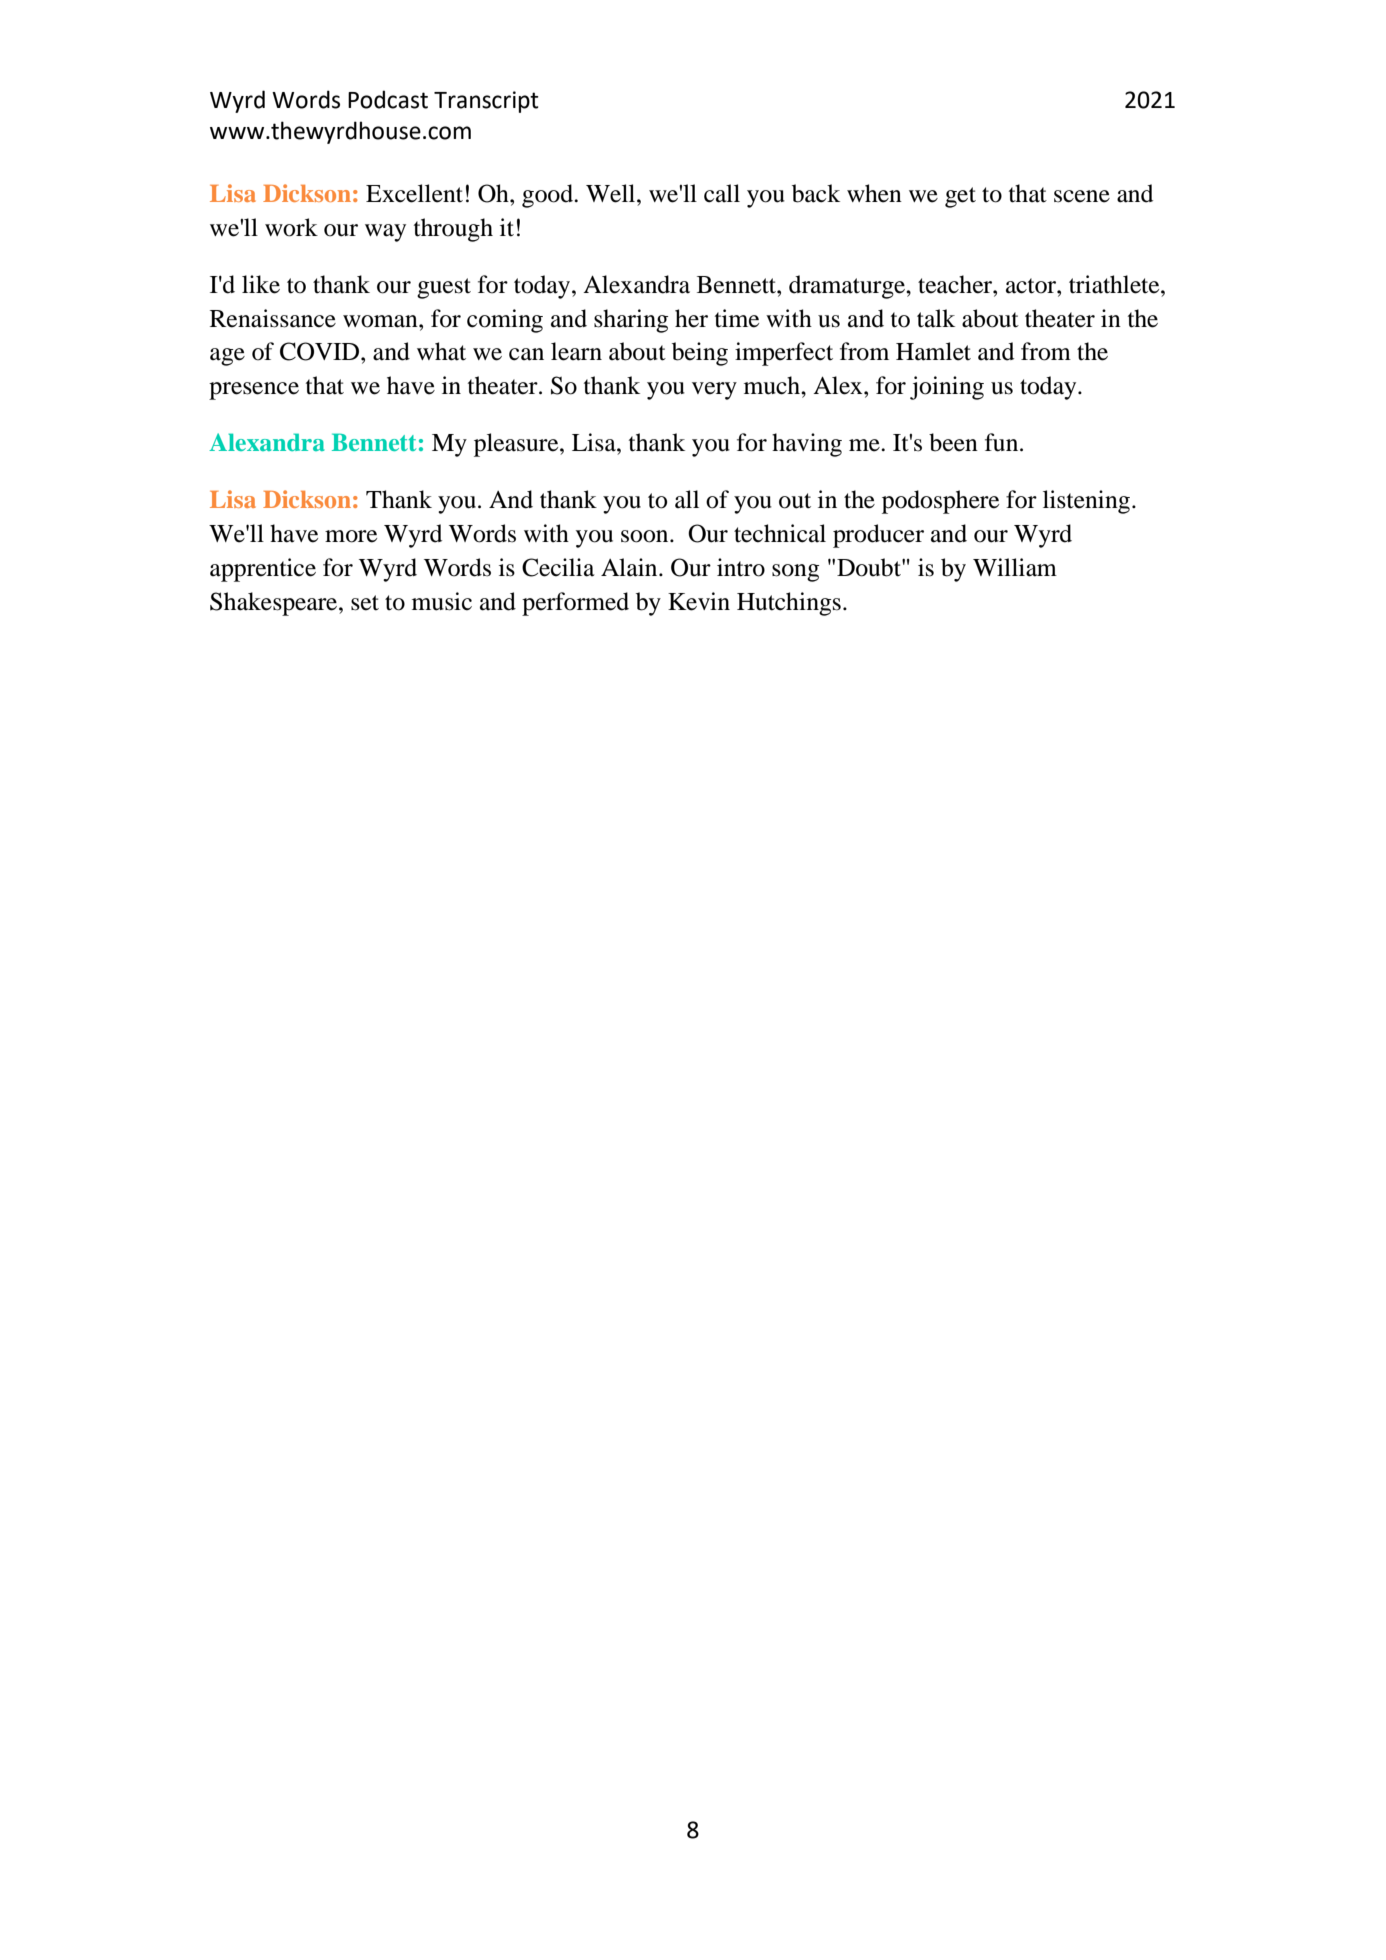  What do you see at coordinates (291, 227) in the document?
I see `work` at bounding box center [291, 227].
